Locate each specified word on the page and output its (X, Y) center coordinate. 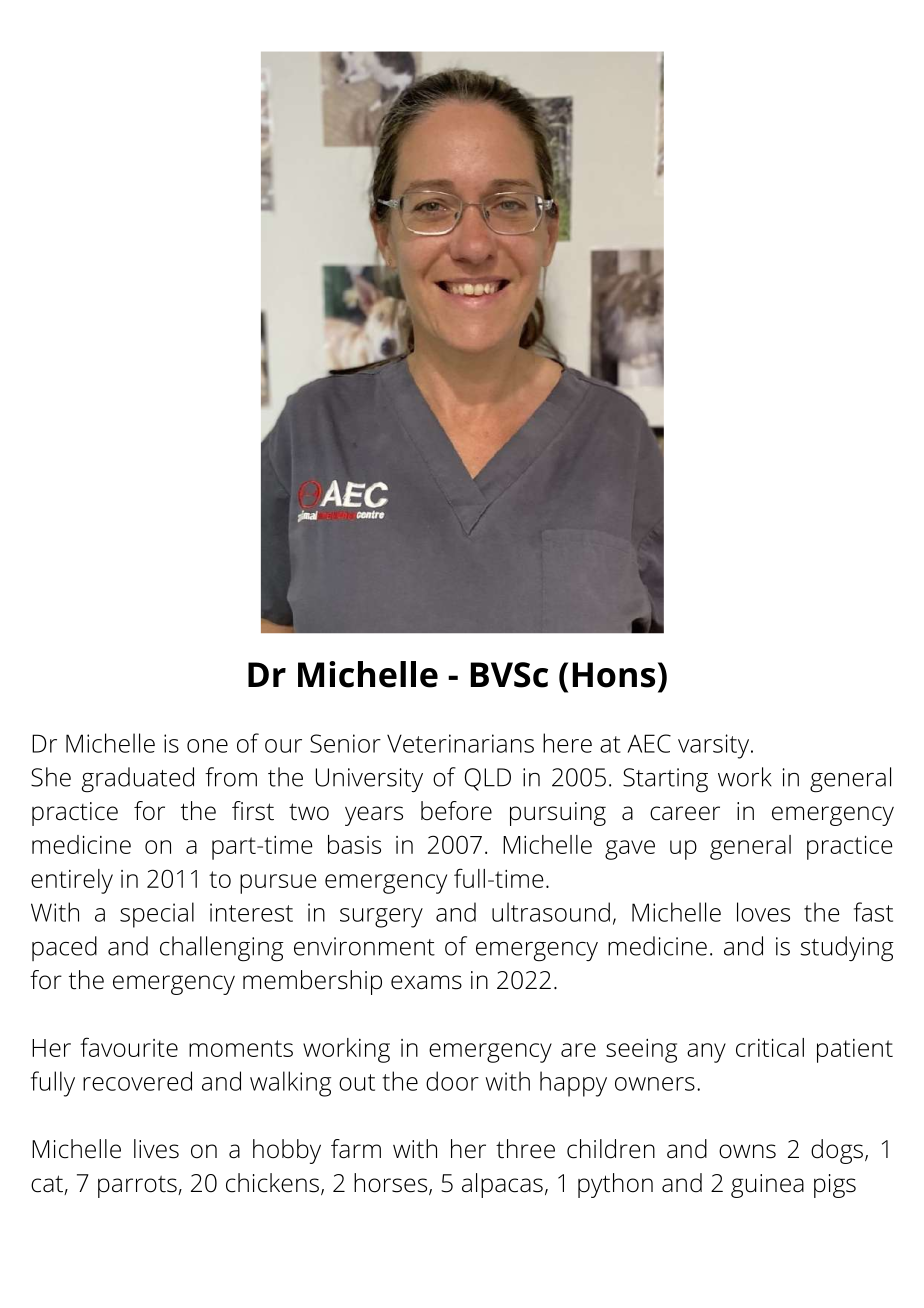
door (452, 1081)
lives (156, 1149)
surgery (381, 918)
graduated (138, 780)
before (456, 811)
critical (770, 1047)
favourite (129, 1047)
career (685, 813)
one (207, 746)
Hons (614, 675)
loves (763, 912)
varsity (715, 746)
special (157, 915)
